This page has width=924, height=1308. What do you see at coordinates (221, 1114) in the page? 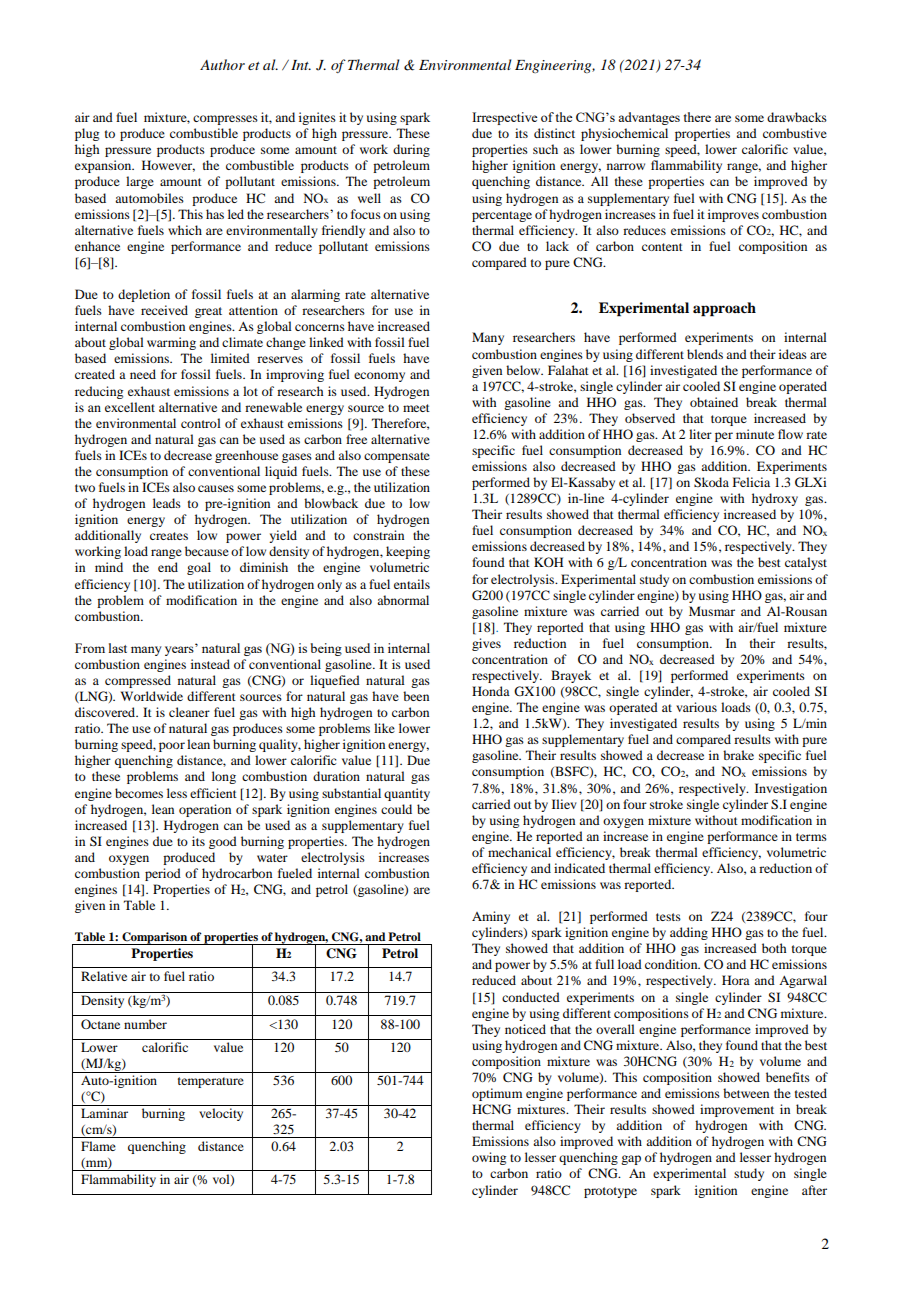
I see `velocity` at bounding box center [221, 1114].
